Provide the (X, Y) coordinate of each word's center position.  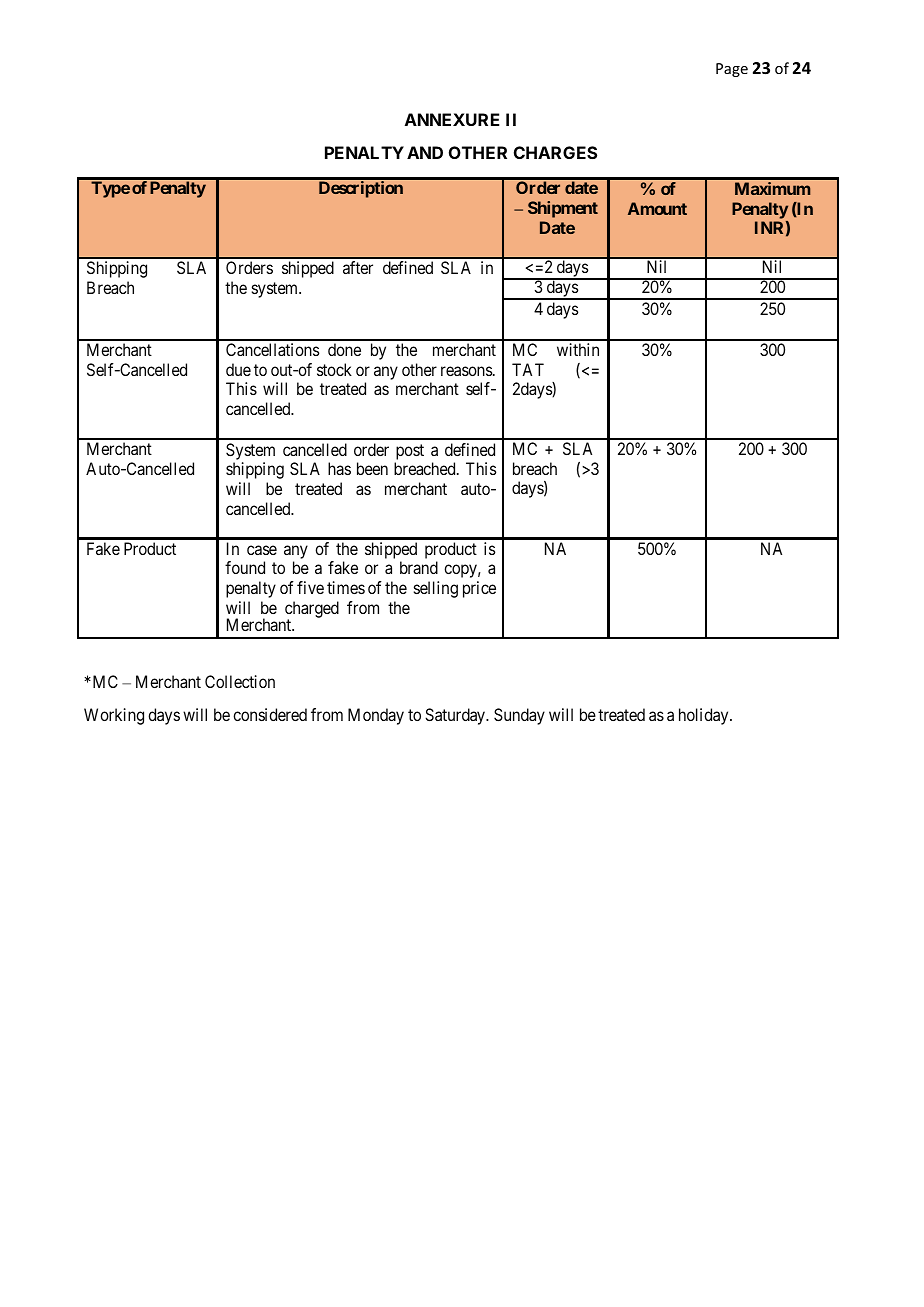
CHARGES (555, 152)
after (358, 267)
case (262, 550)
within (578, 349)
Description (361, 189)
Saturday (456, 716)
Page (732, 70)
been (372, 468)
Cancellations (272, 349)
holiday (705, 716)
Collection (240, 681)
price (479, 589)
